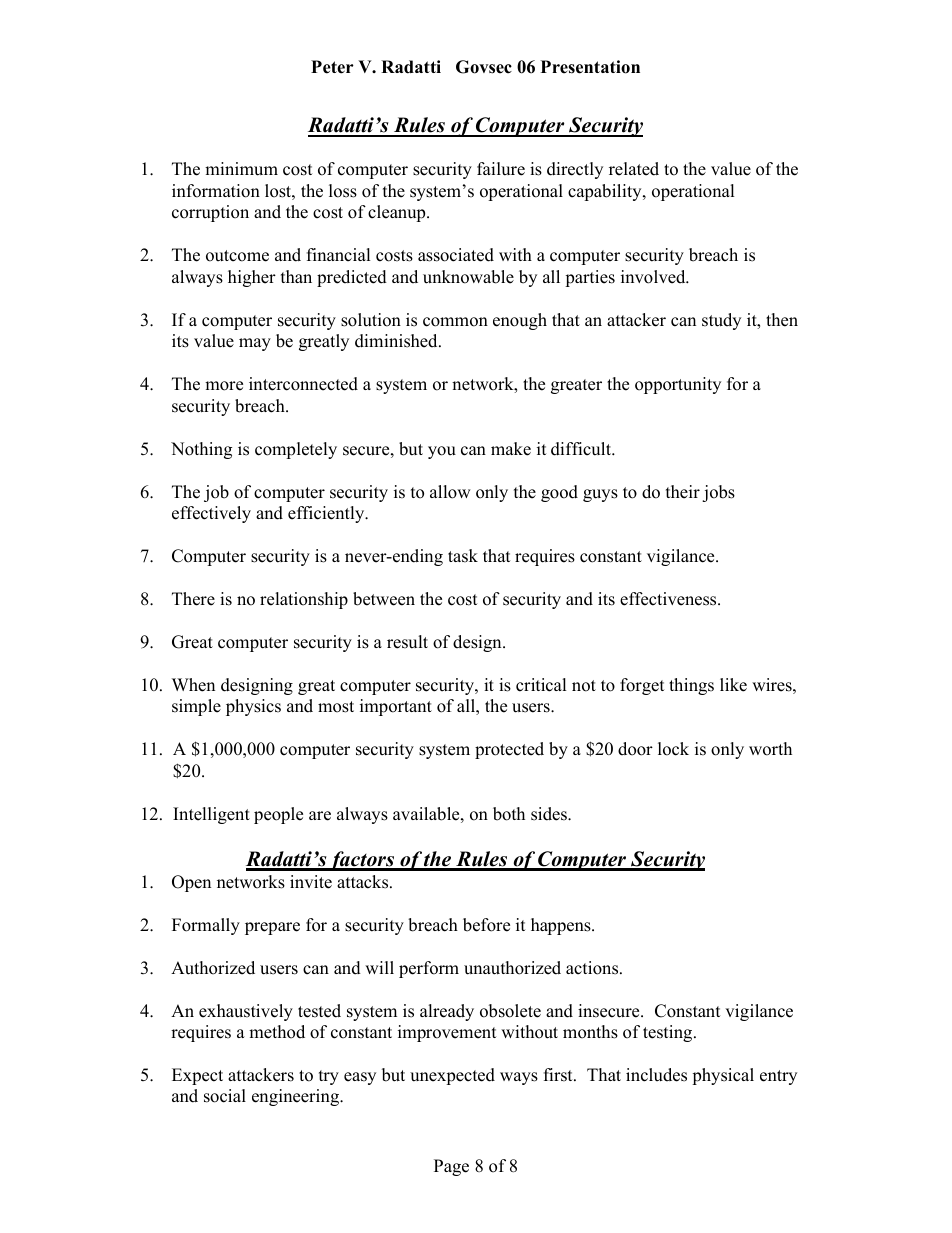 This screenshot has width=952, height=1233. What do you see at coordinates (278, 815) in the screenshot?
I see `people` at bounding box center [278, 815].
